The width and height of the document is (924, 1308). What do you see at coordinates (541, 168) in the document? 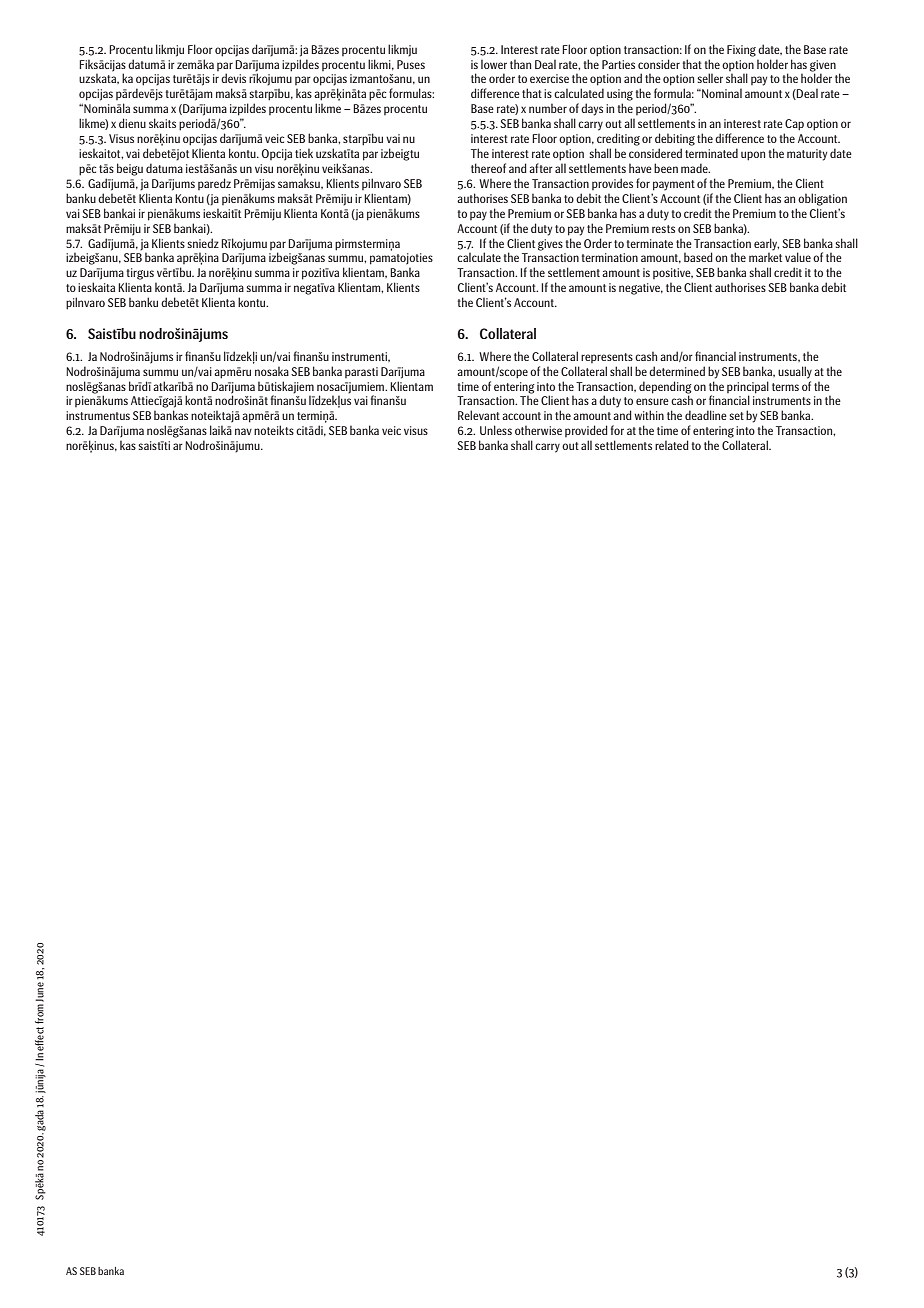
I see `after` at bounding box center [541, 168].
